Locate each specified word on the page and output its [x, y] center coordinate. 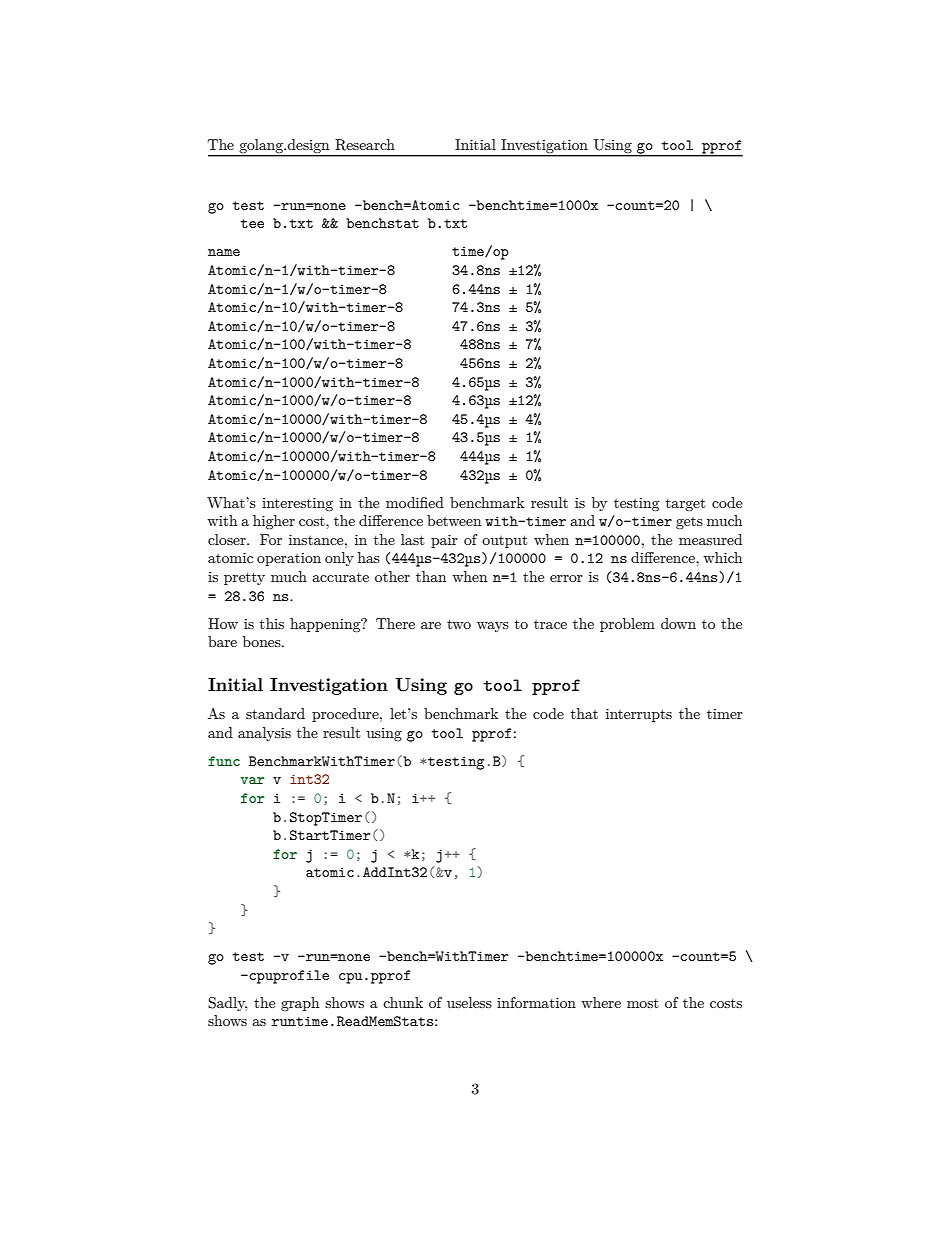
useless [469, 1002]
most [643, 1003]
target [685, 504]
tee [252, 223]
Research [365, 145]
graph [300, 1004]
